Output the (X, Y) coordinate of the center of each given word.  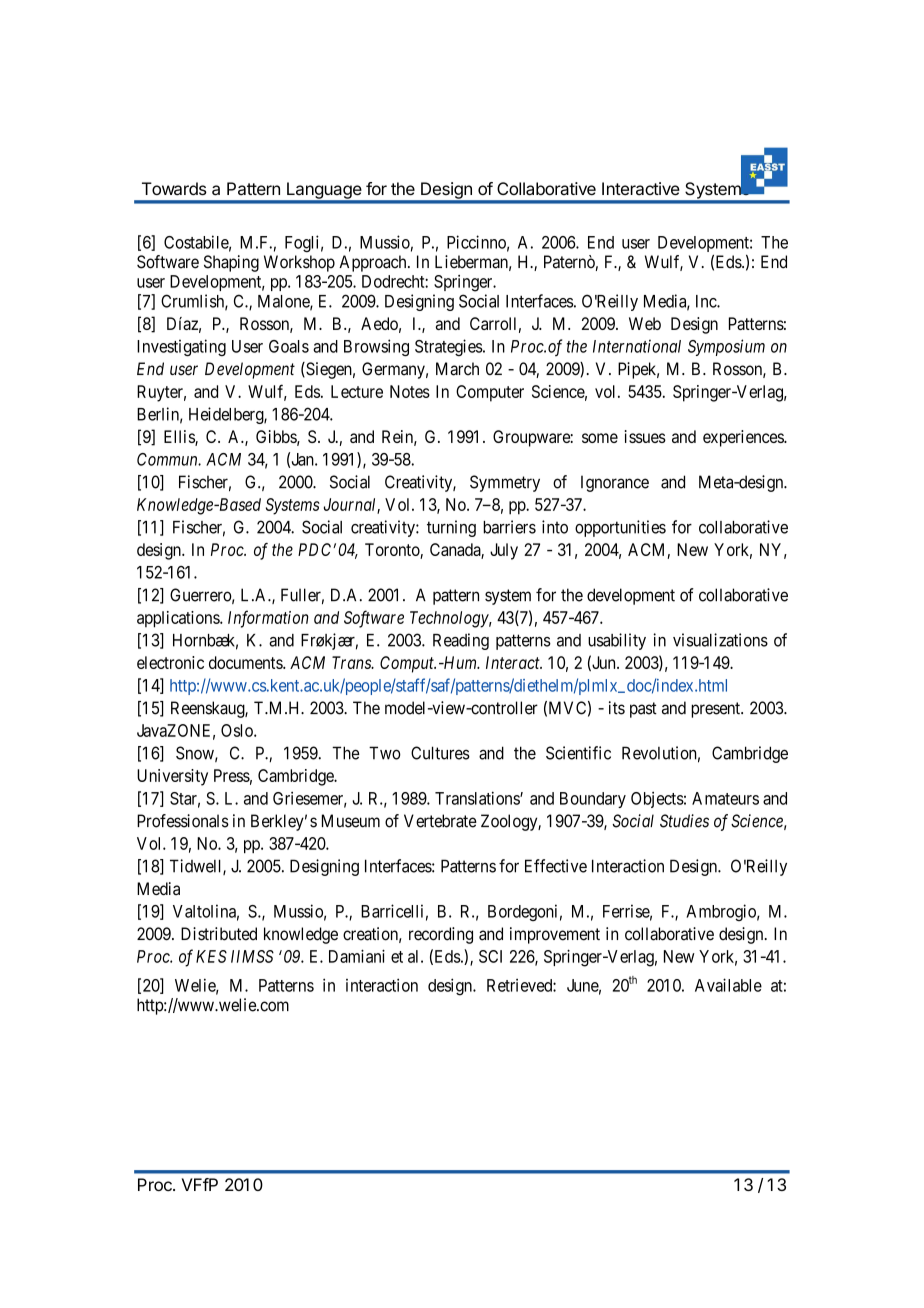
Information (268, 619)
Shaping (231, 263)
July (504, 551)
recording (441, 935)
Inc (707, 301)
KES (211, 956)
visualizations (720, 640)
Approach (374, 263)
